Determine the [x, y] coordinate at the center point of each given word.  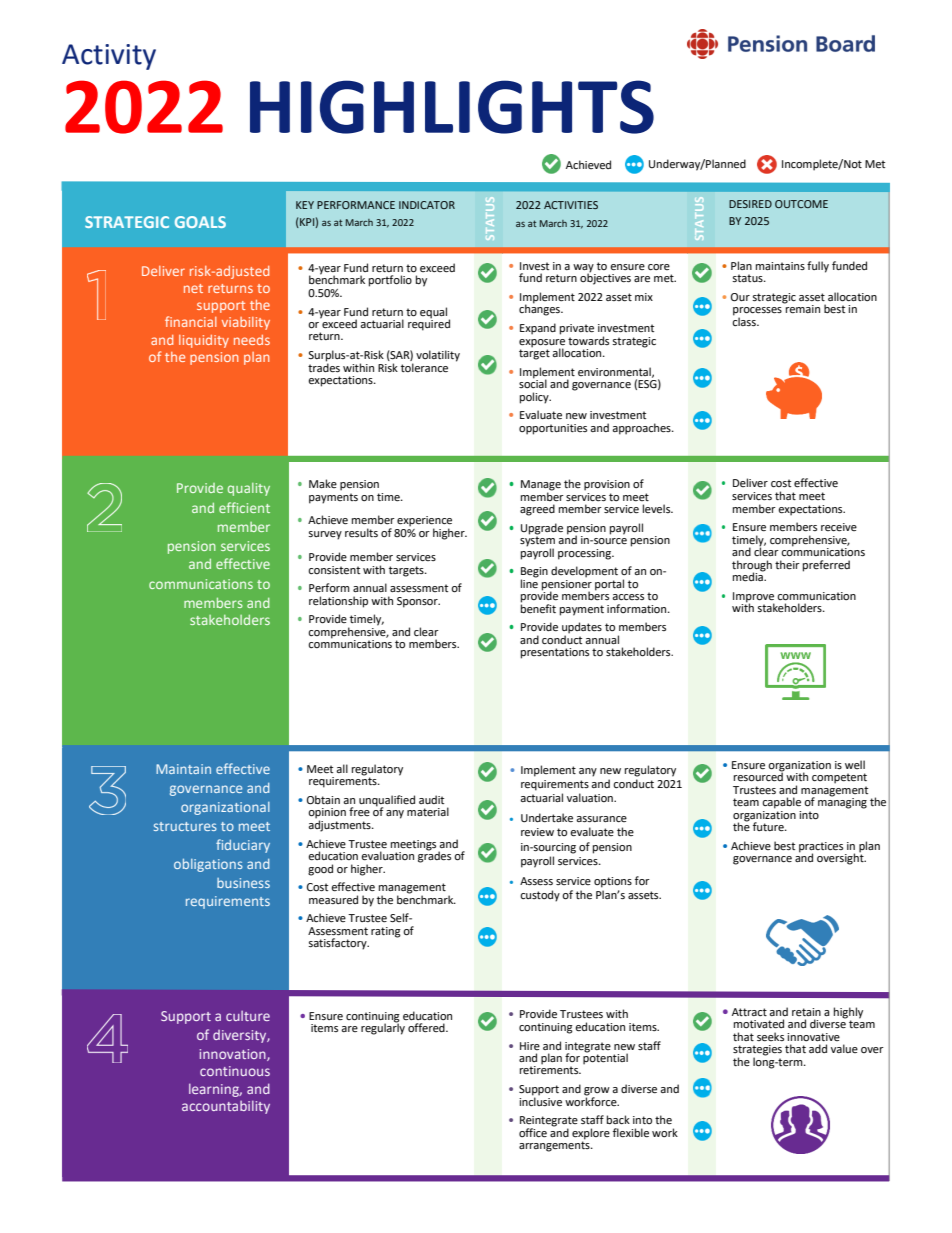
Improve [753, 598]
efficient [244, 507]
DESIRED [750, 204]
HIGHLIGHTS [452, 107]
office [533, 1133]
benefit [538, 608]
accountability [226, 1107]
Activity [109, 57]
